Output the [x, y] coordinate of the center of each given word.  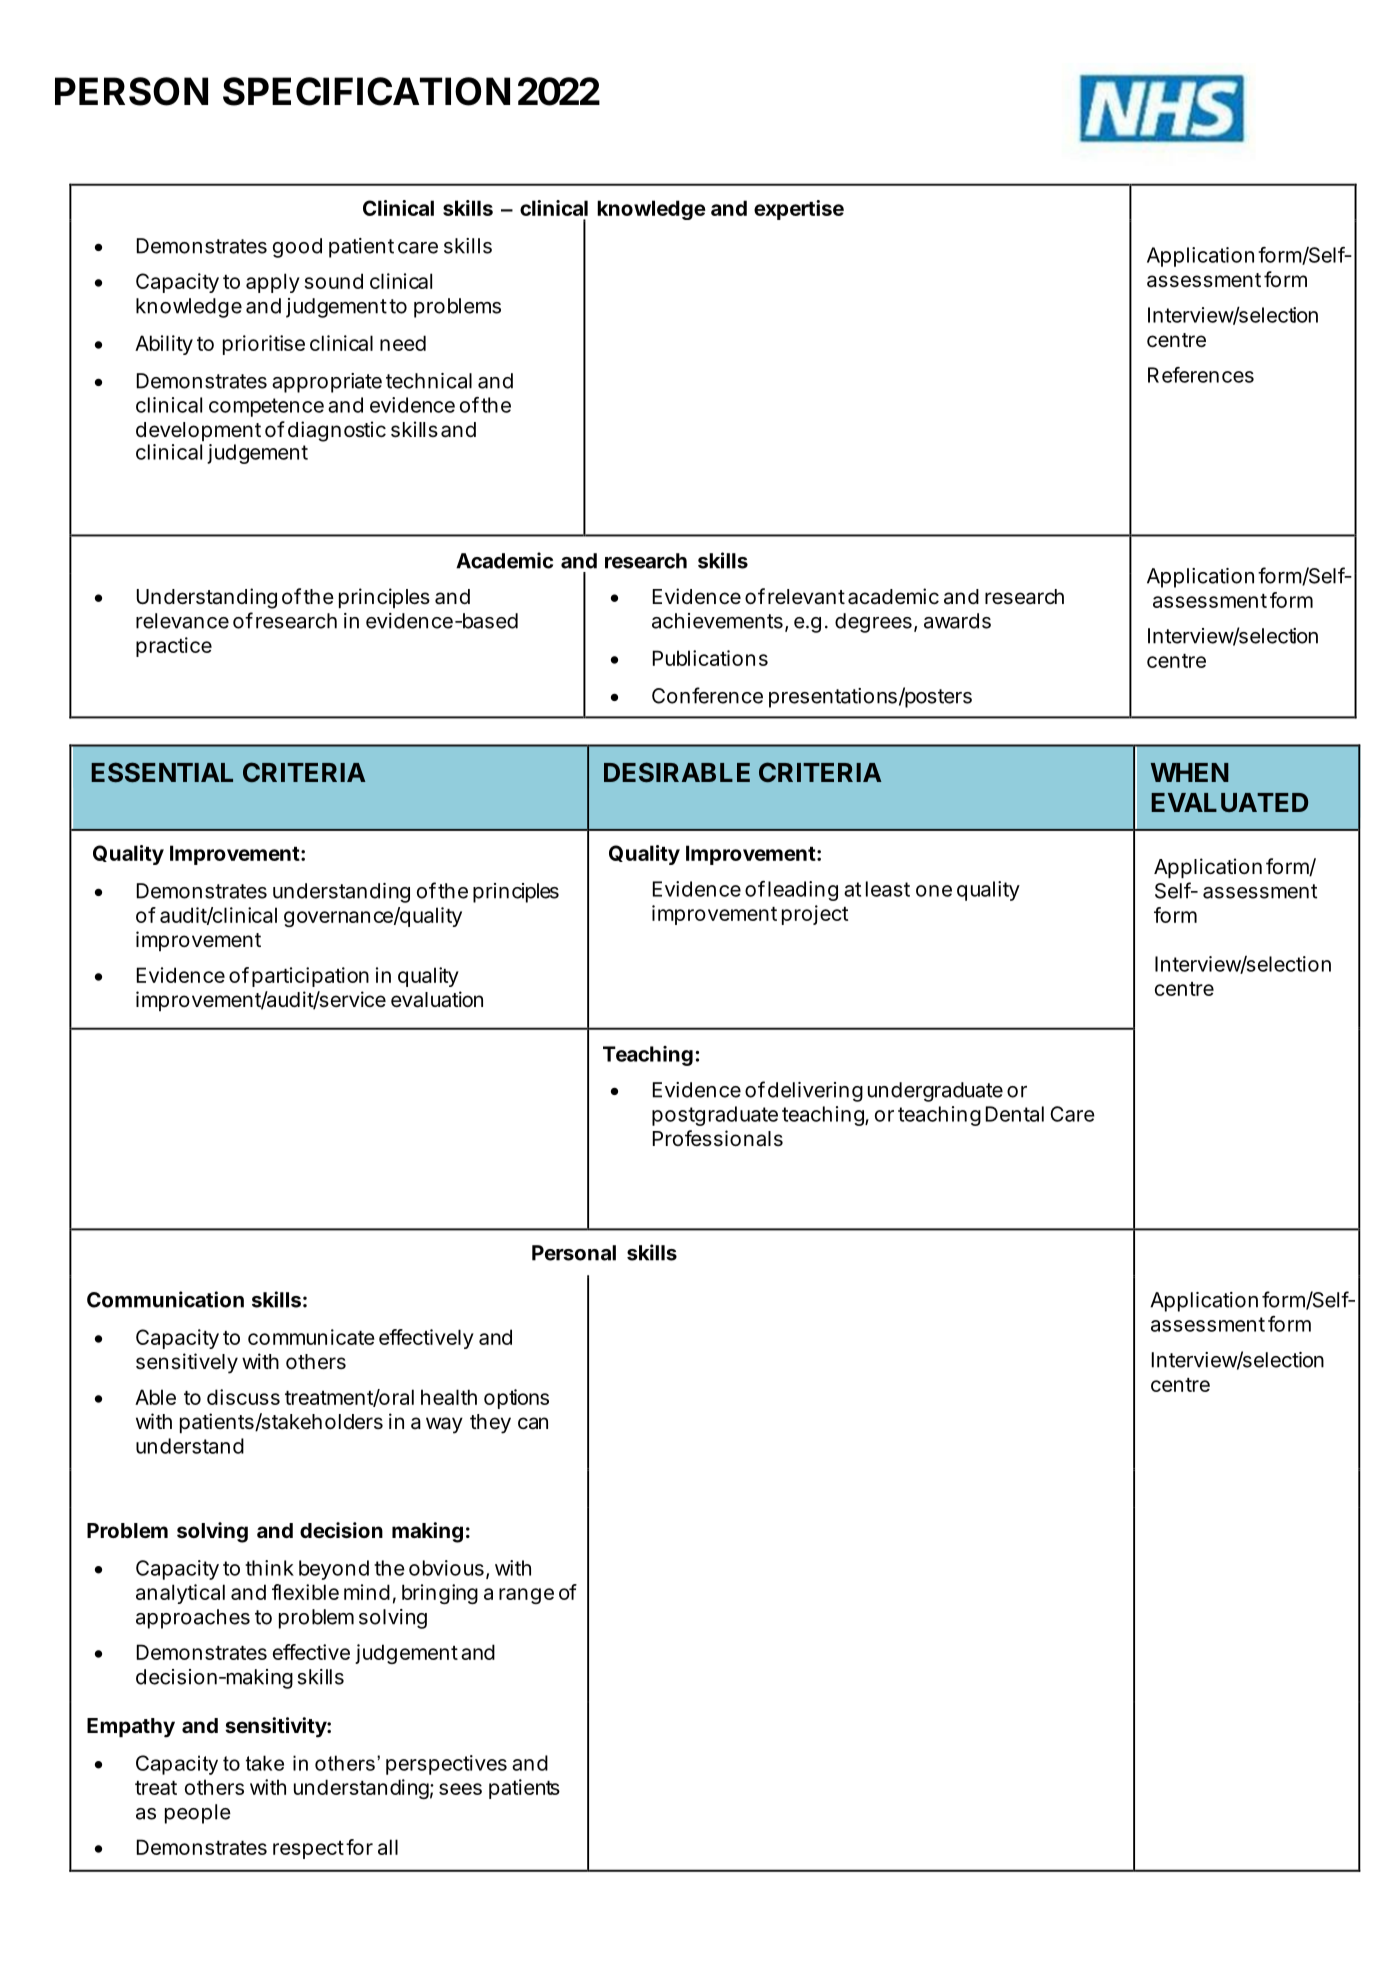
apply [273, 283]
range [526, 1596]
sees [460, 1789]
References [1201, 375]
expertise [799, 210]
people [198, 1814]
